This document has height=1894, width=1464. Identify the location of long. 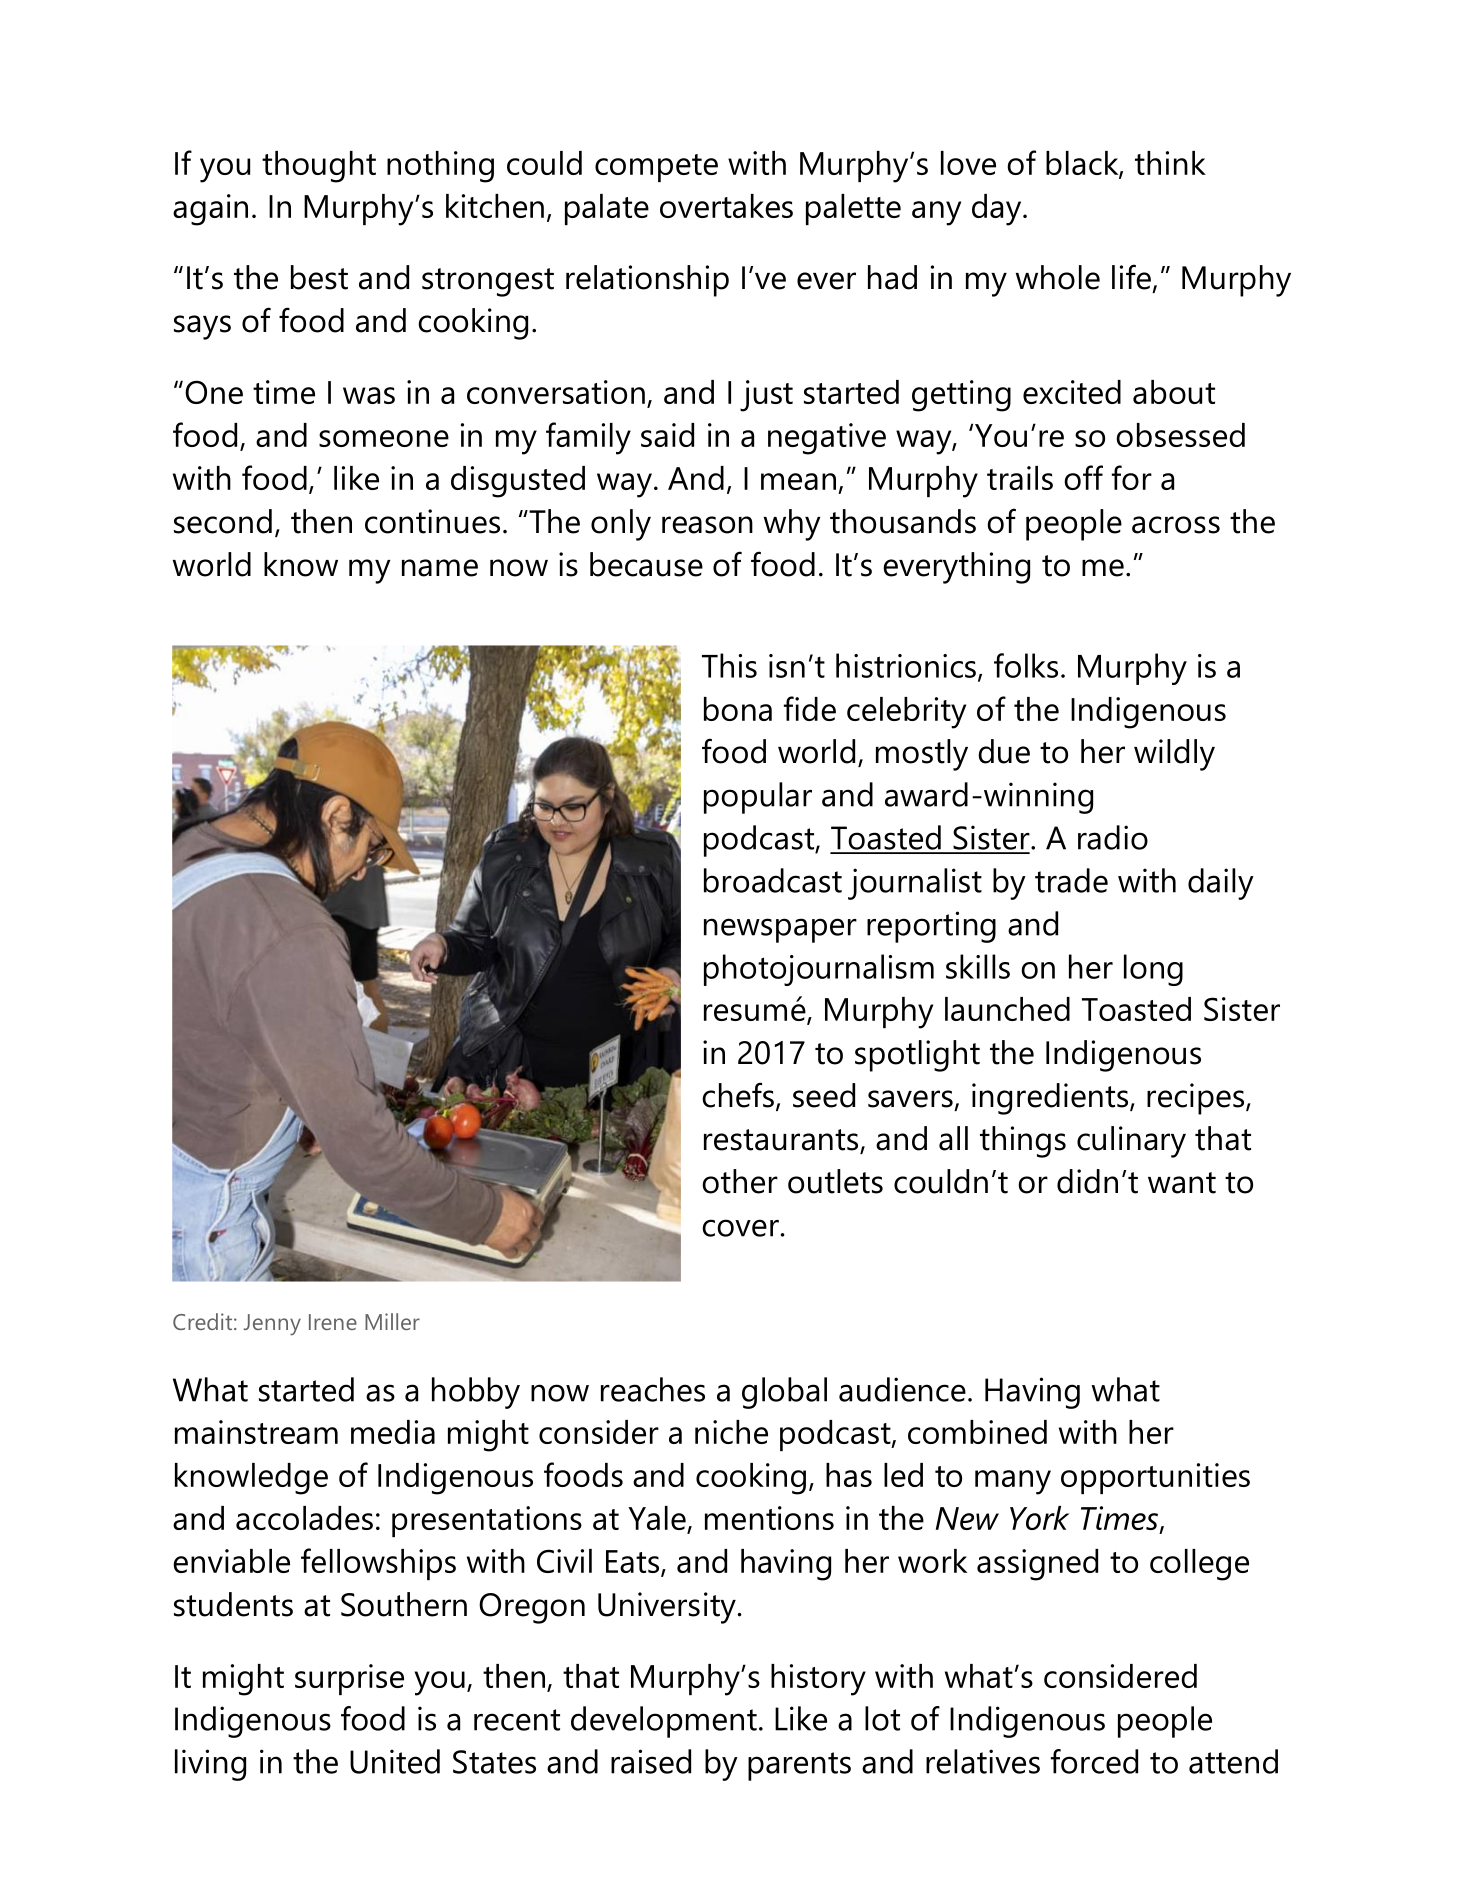
(1153, 970).
